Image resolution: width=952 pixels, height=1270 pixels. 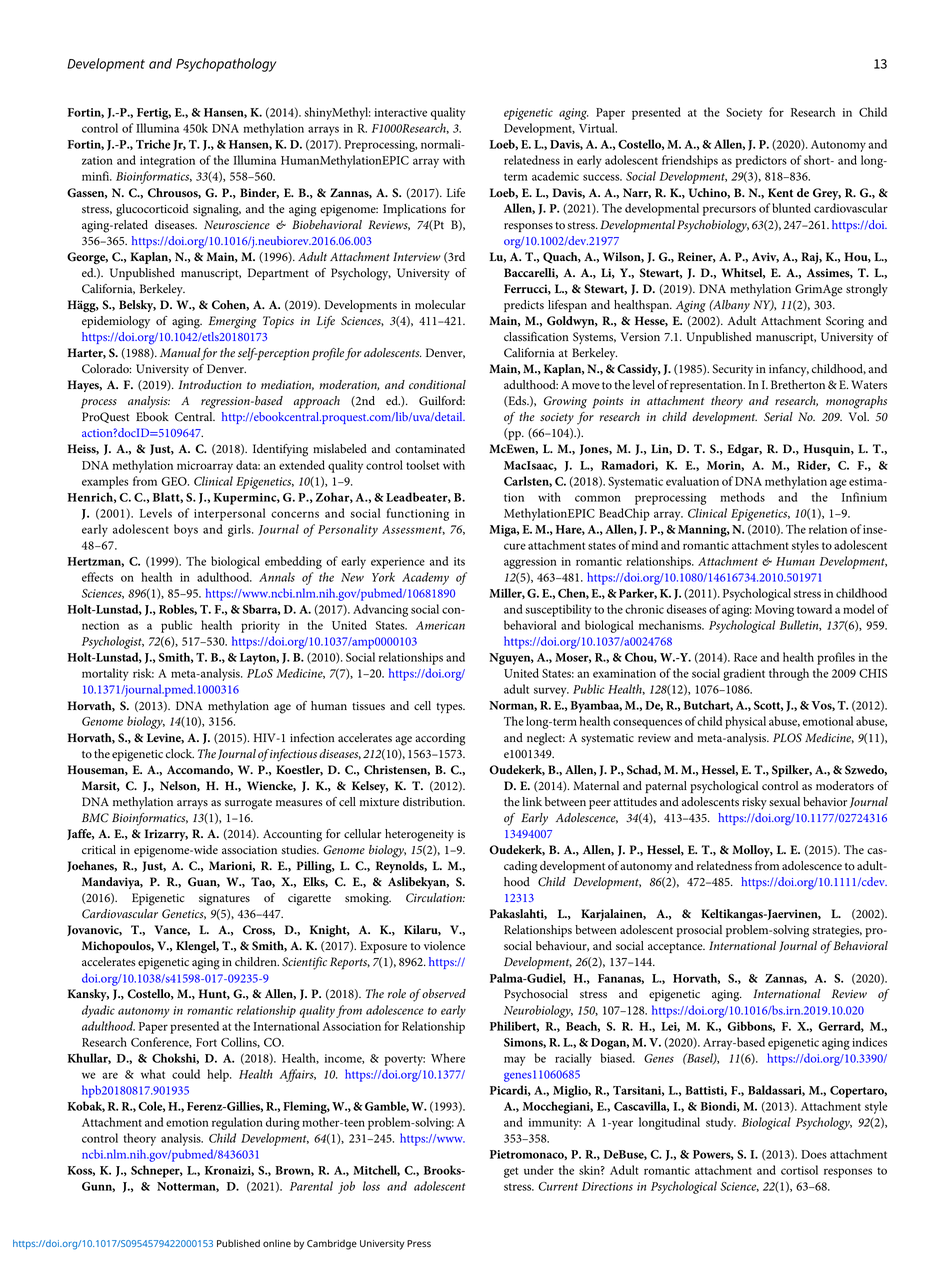 What do you see at coordinates (248, 804) in the image?
I see `surrogate` at bounding box center [248, 804].
